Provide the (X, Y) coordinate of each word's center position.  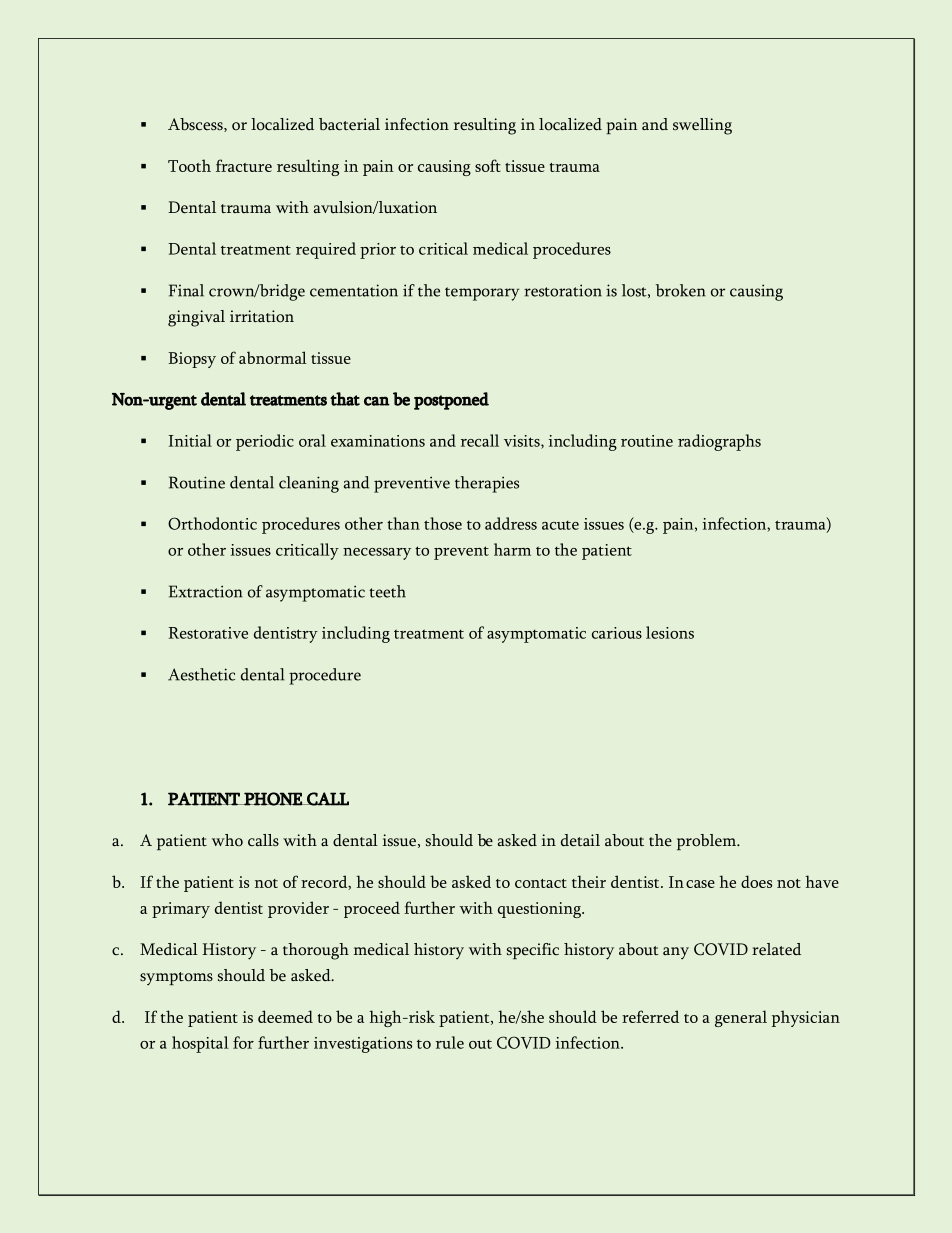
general (741, 1018)
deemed (285, 1016)
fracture (244, 165)
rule (450, 1042)
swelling (702, 126)
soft (488, 165)
